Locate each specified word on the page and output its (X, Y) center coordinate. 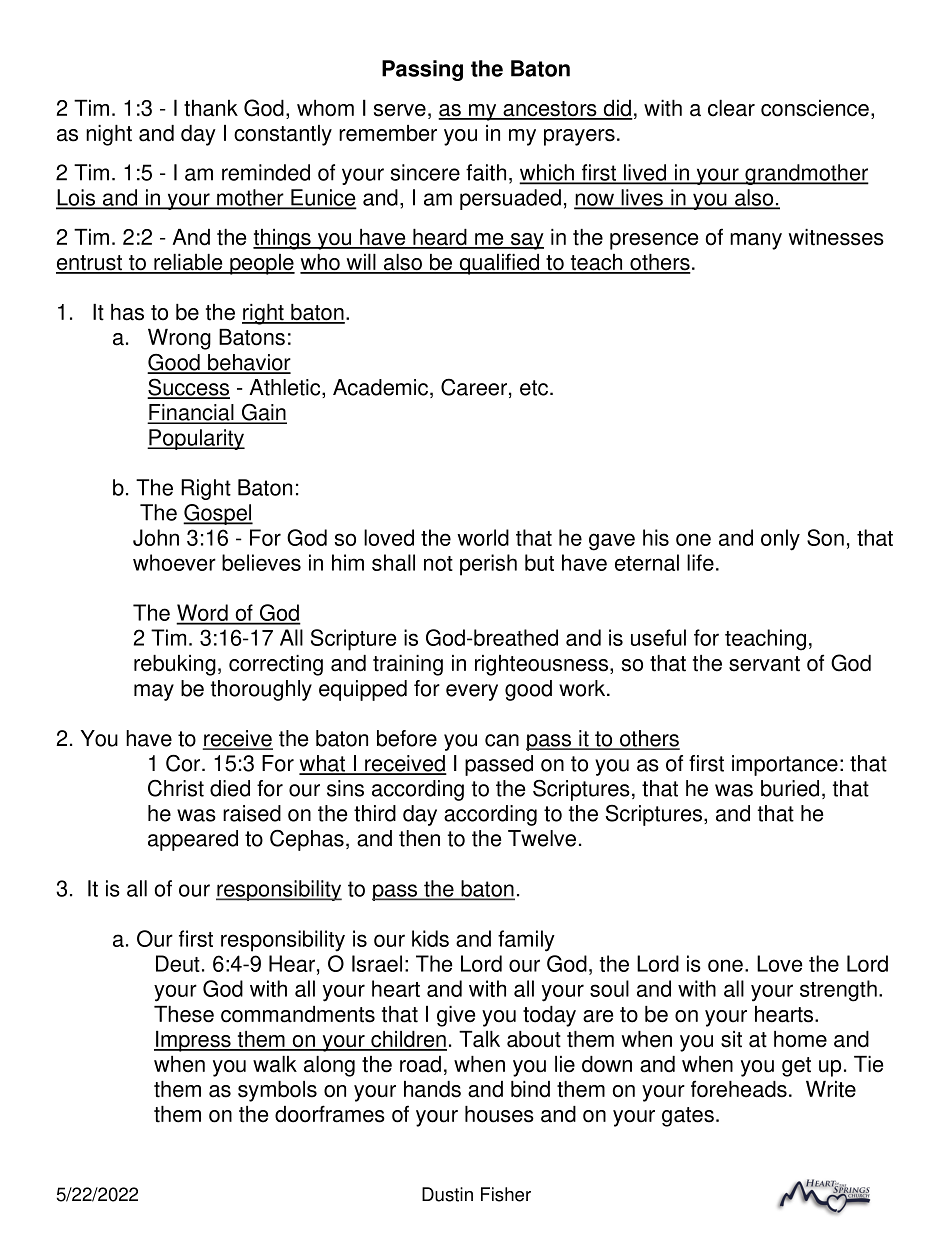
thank (211, 108)
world (483, 537)
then (419, 838)
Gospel (218, 514)
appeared (193, 840)
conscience (815, 108)
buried (790, 788)
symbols (277, 1091)
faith (486, 172)
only (780, 540)
